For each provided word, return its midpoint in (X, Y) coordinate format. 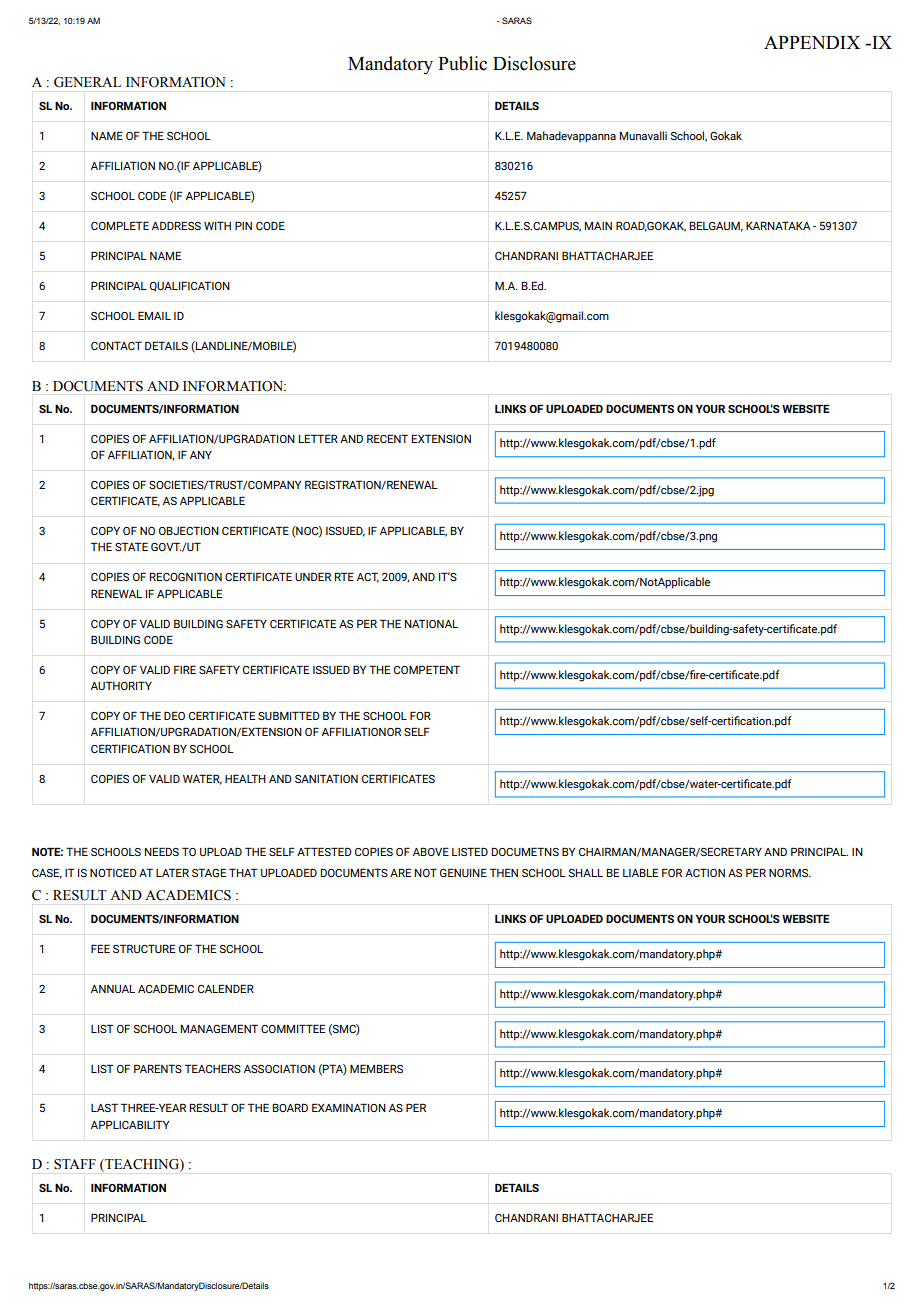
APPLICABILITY (130, 1124)
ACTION (705, 872)
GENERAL (87, 82)
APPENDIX (812, 42)
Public (462, 63)
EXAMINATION (349, 1107)
